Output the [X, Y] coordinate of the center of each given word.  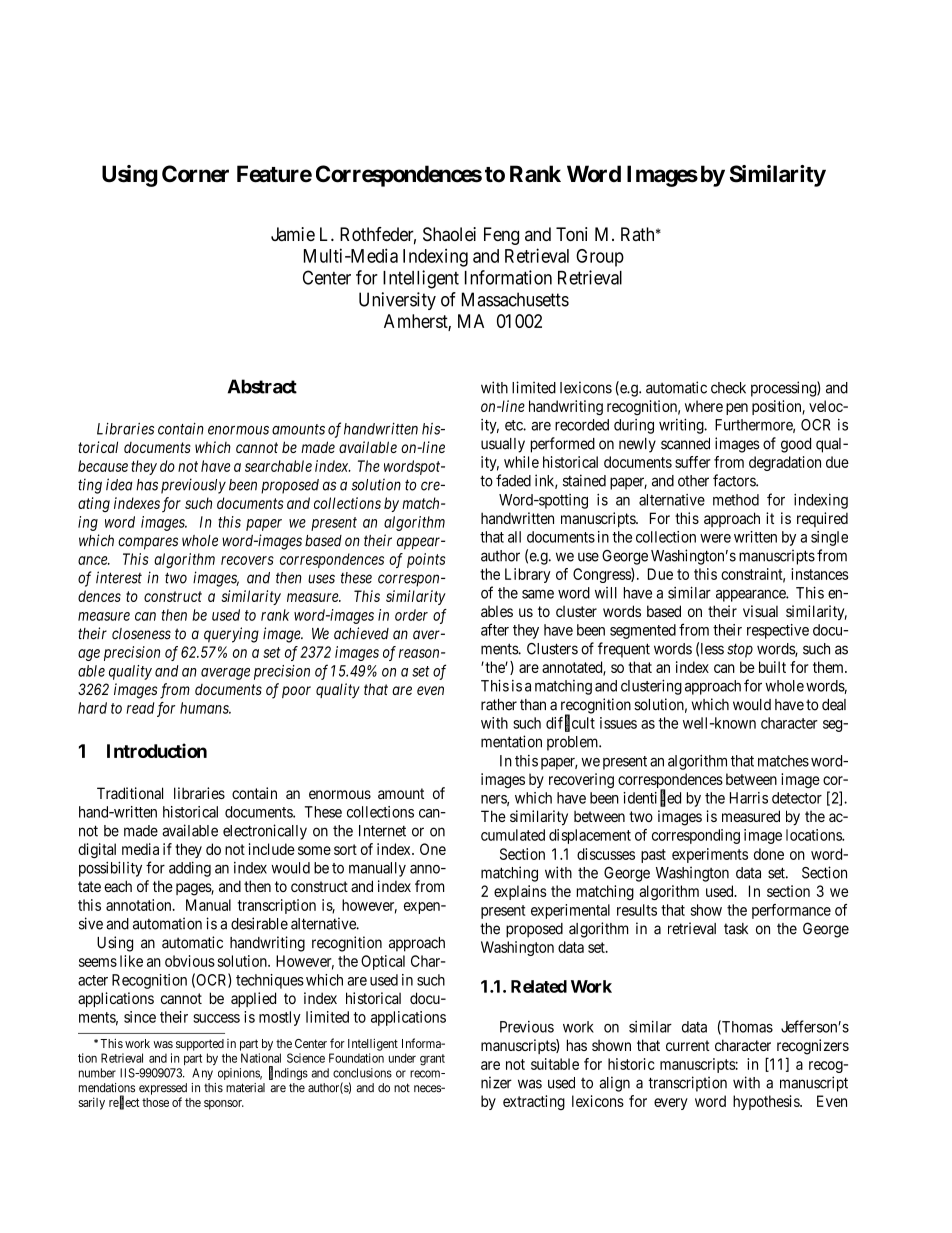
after [495, 629]
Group [600, 258]
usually [503, 445]
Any [202, 1074]
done [769, 854]
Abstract [262, 386]
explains [520, 892]
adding [190, 869]
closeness [141, 634]
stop [740, 650]
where [704, 406]
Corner [195, 174]
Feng [501, 236]
